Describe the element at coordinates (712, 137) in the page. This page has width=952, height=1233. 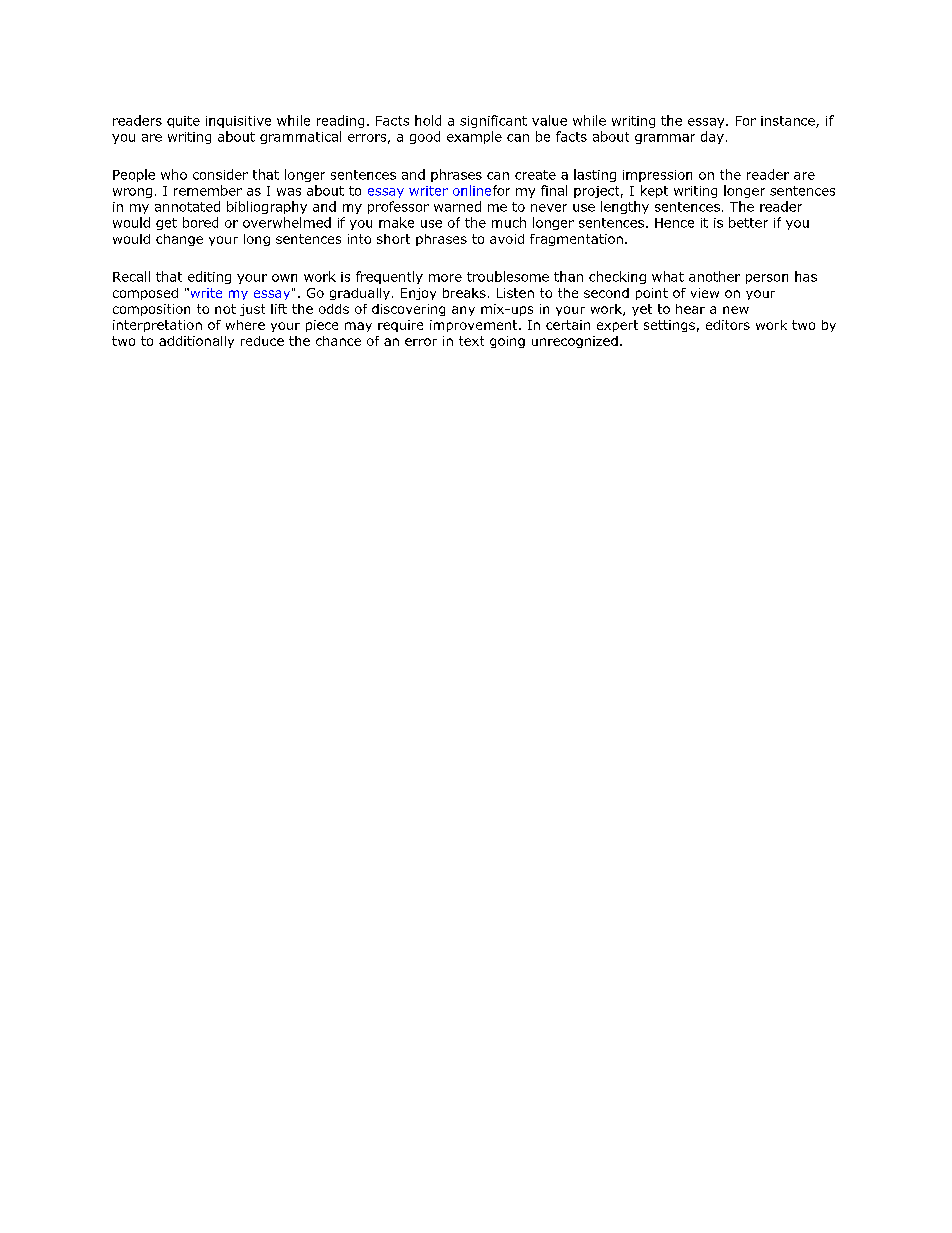
I see `day` at that location.
